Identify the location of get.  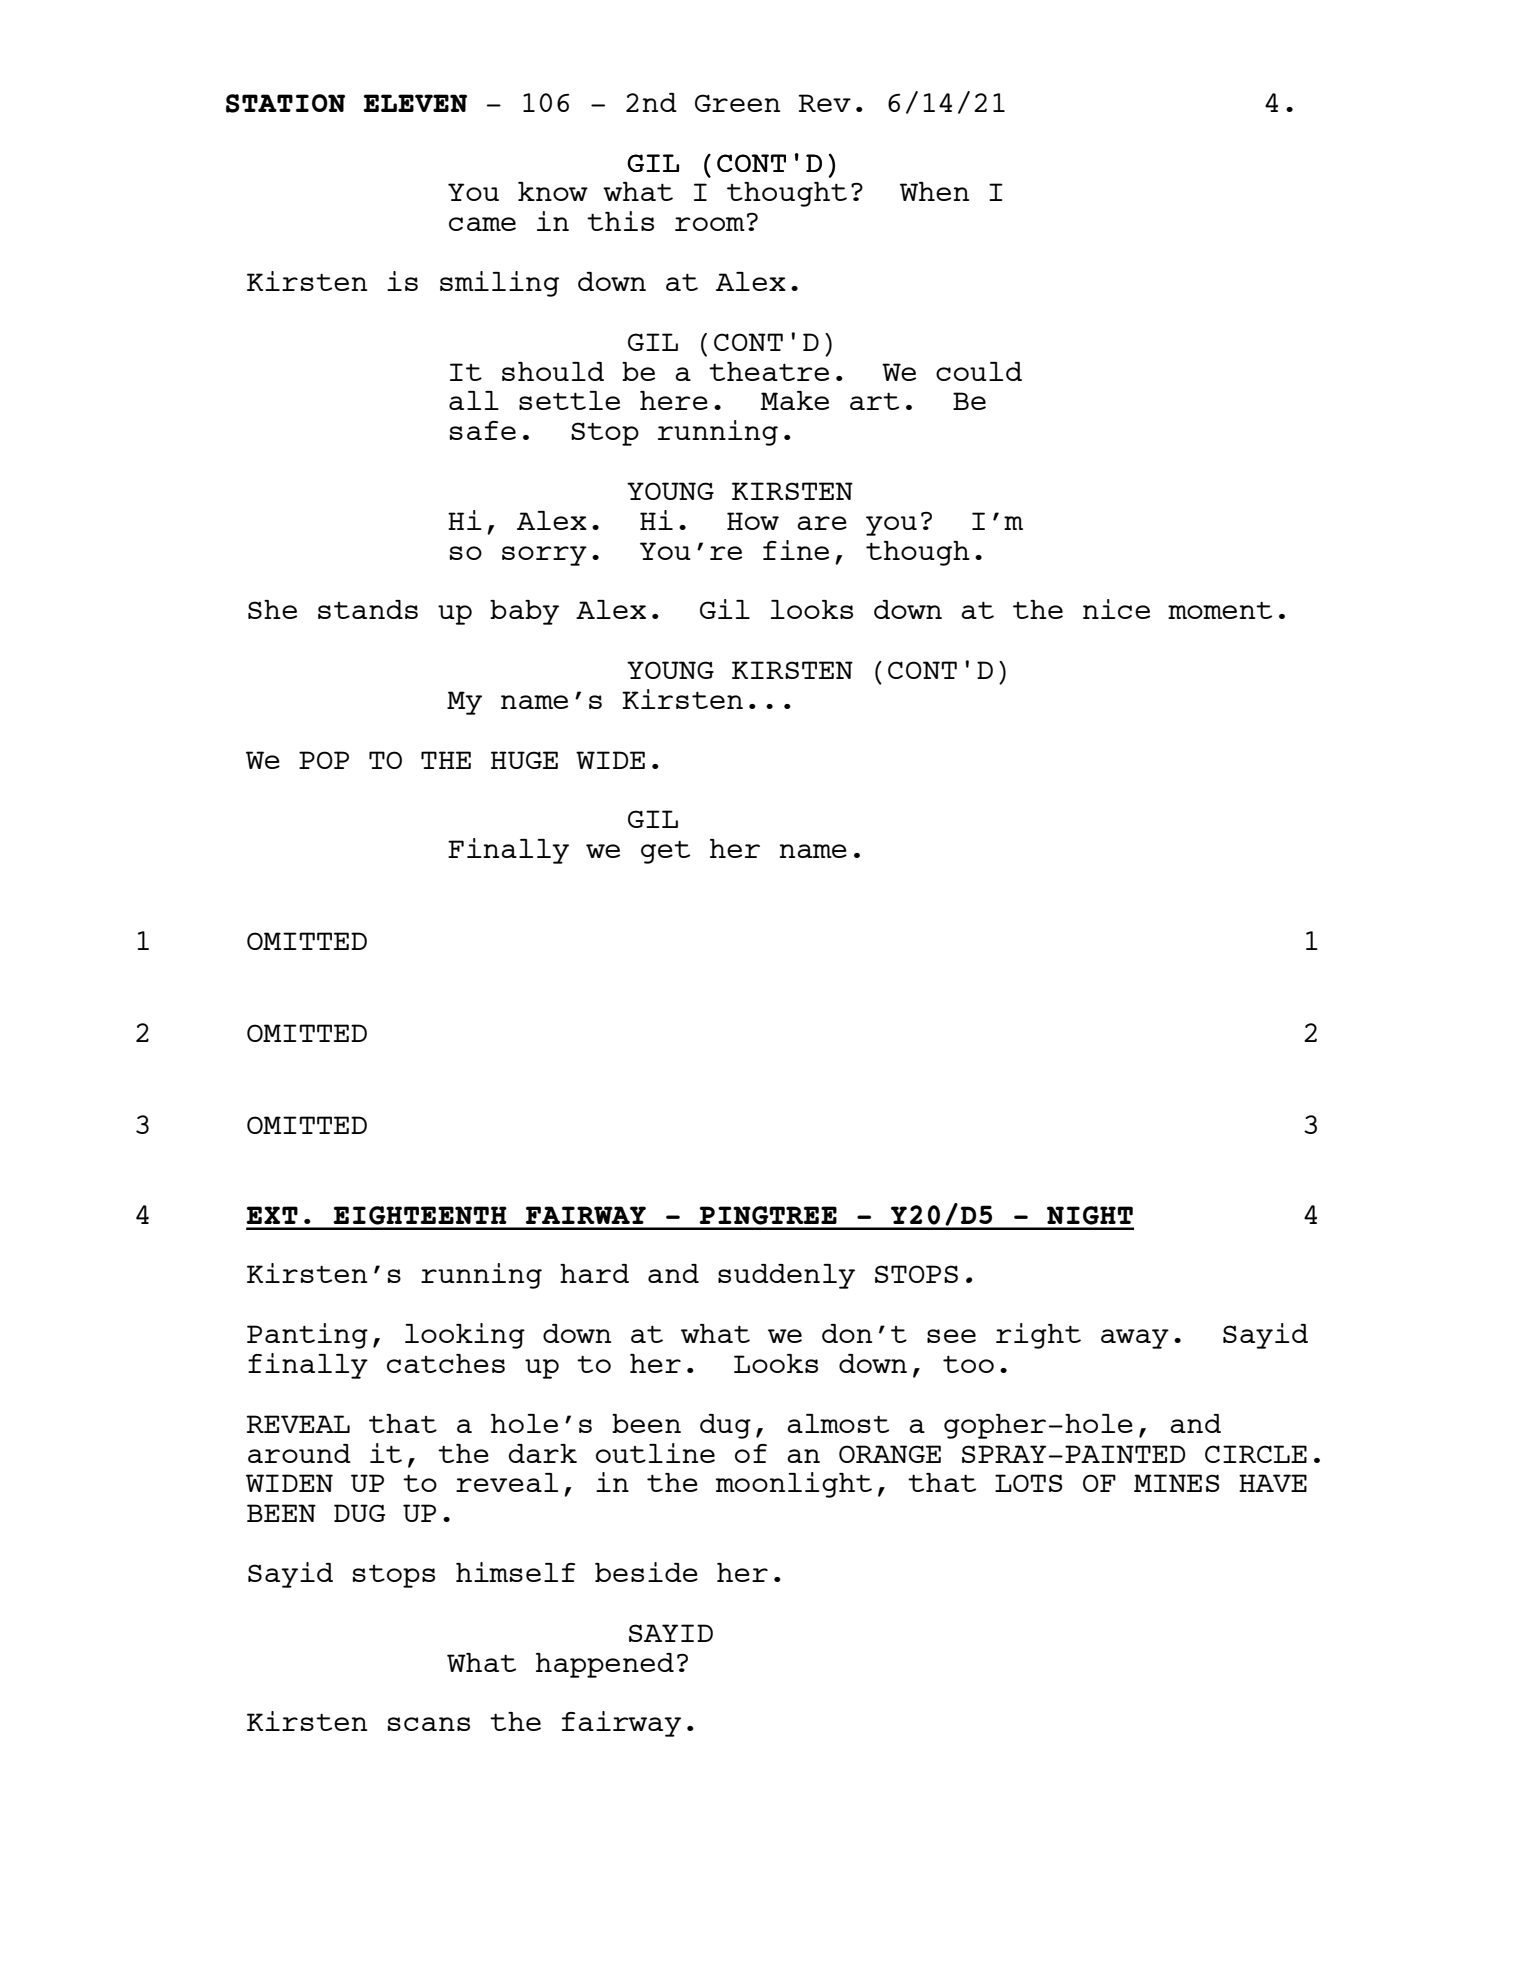
(665, 852).
